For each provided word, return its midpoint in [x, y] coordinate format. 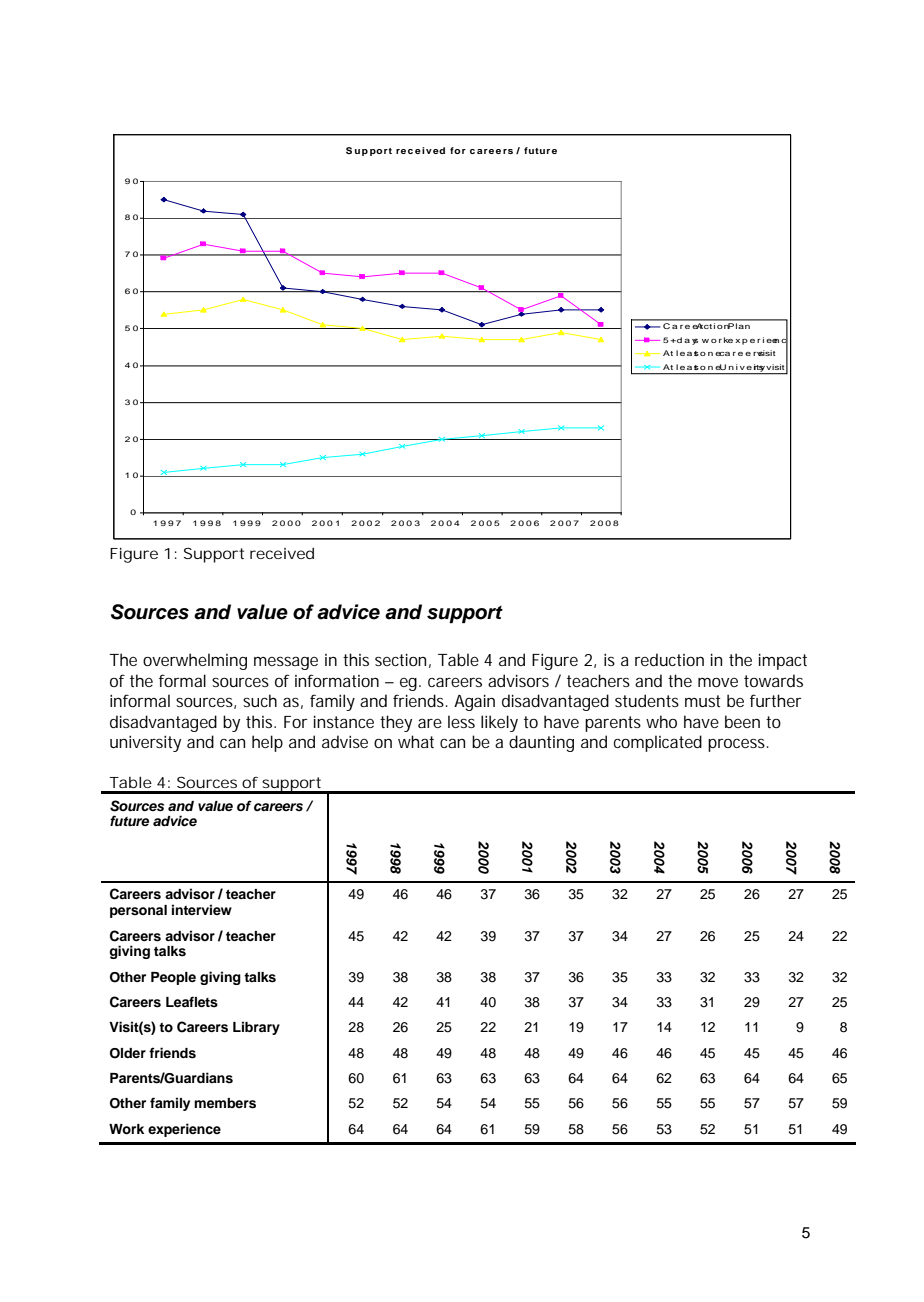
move [718, 682]
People [173, 978]
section [400, 659]
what [416, 741]
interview [202, 909]
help [267, 743]
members [225, 1103]
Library [256, 1028]
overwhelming [195, 661]
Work [126, 1129]
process [738, 745]
